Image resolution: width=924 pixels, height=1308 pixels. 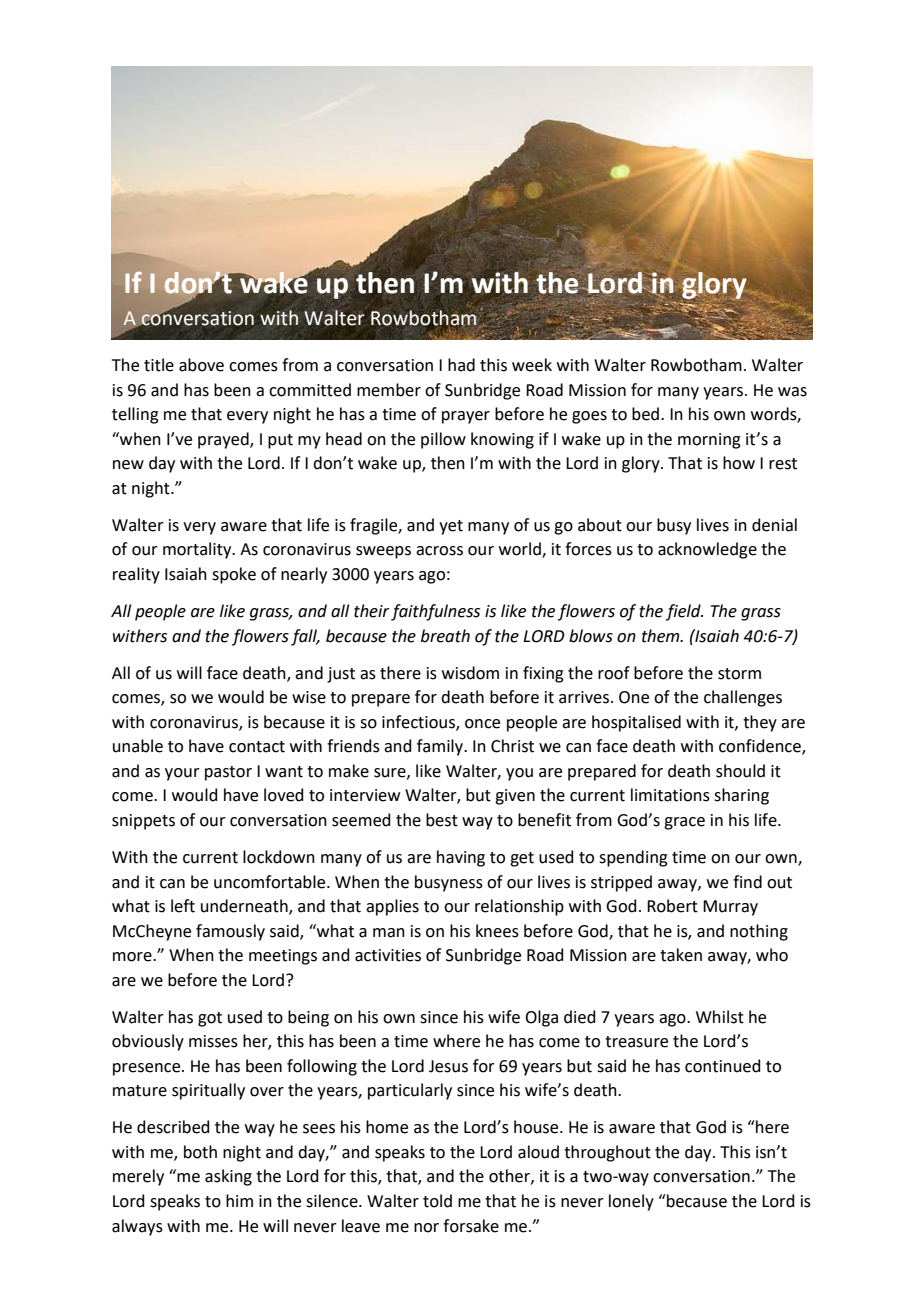 What do you see at coordinates (741, 796) in the image?
I see `sharing` at bounding box center [741, 796].
